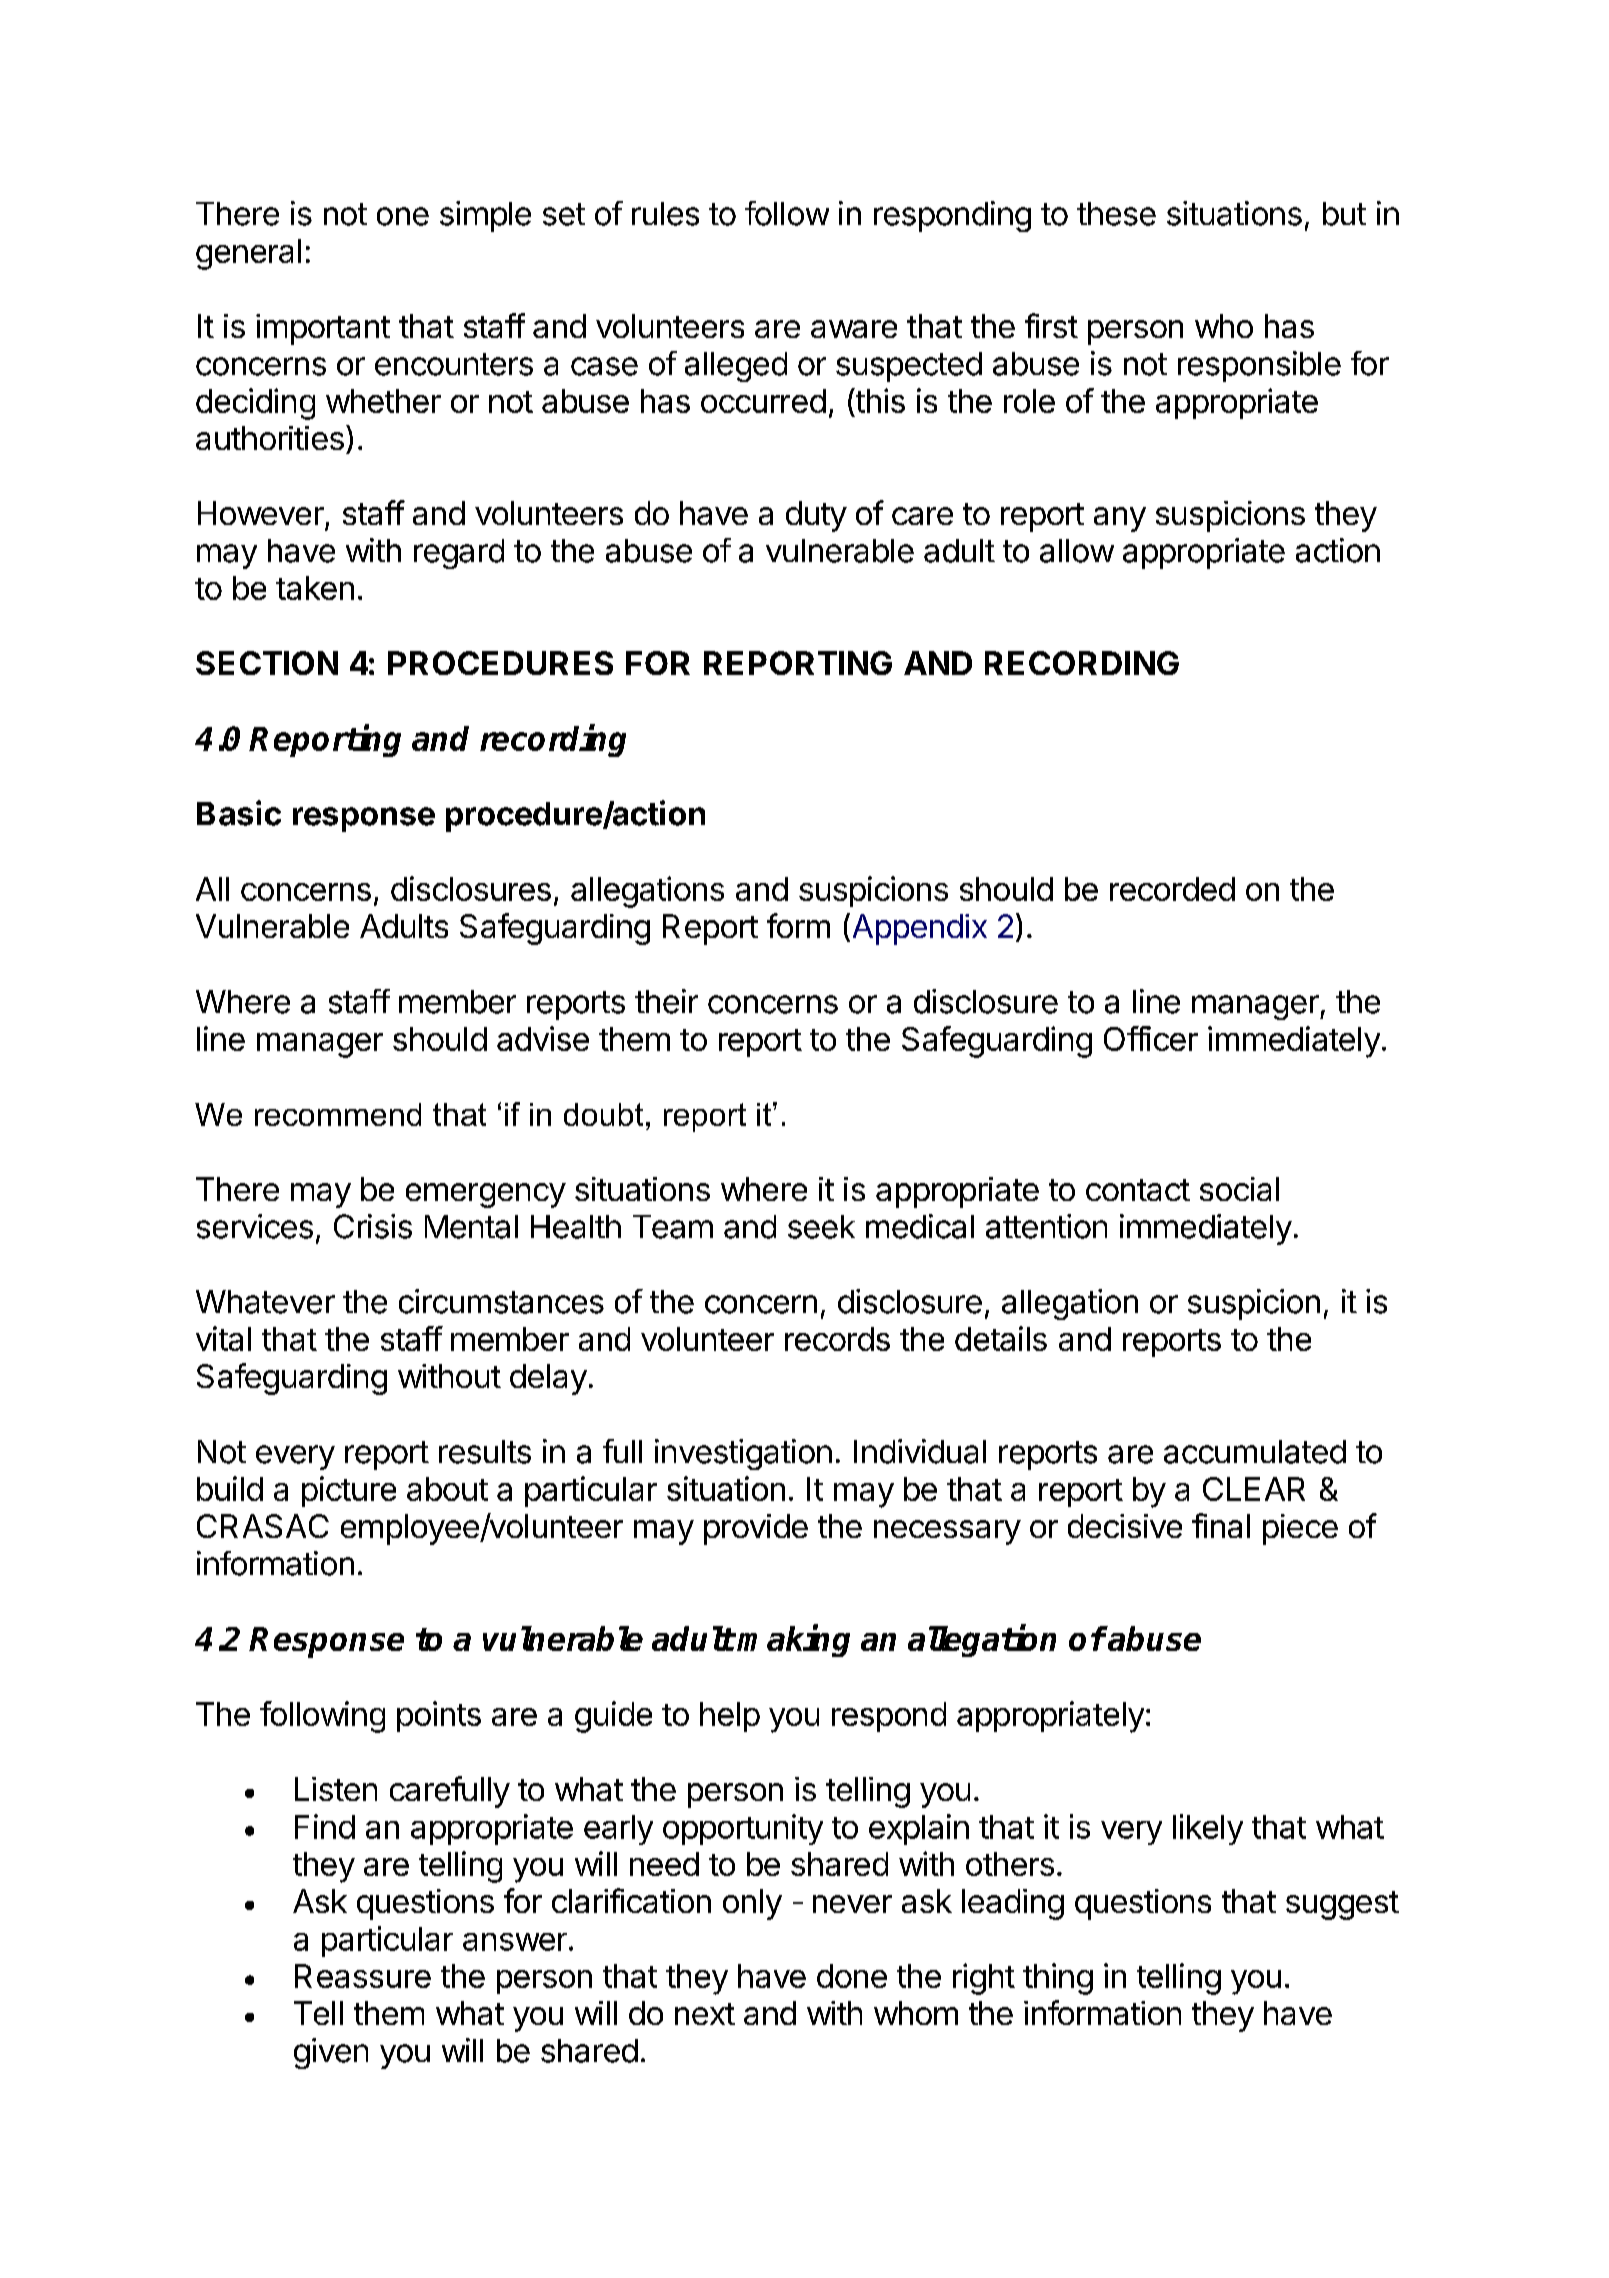 The image size is (1609, 2278). What do you see at coordinates (1116, 214) in the screenshot?
I see `these` at bounding box center [1116, 214].
